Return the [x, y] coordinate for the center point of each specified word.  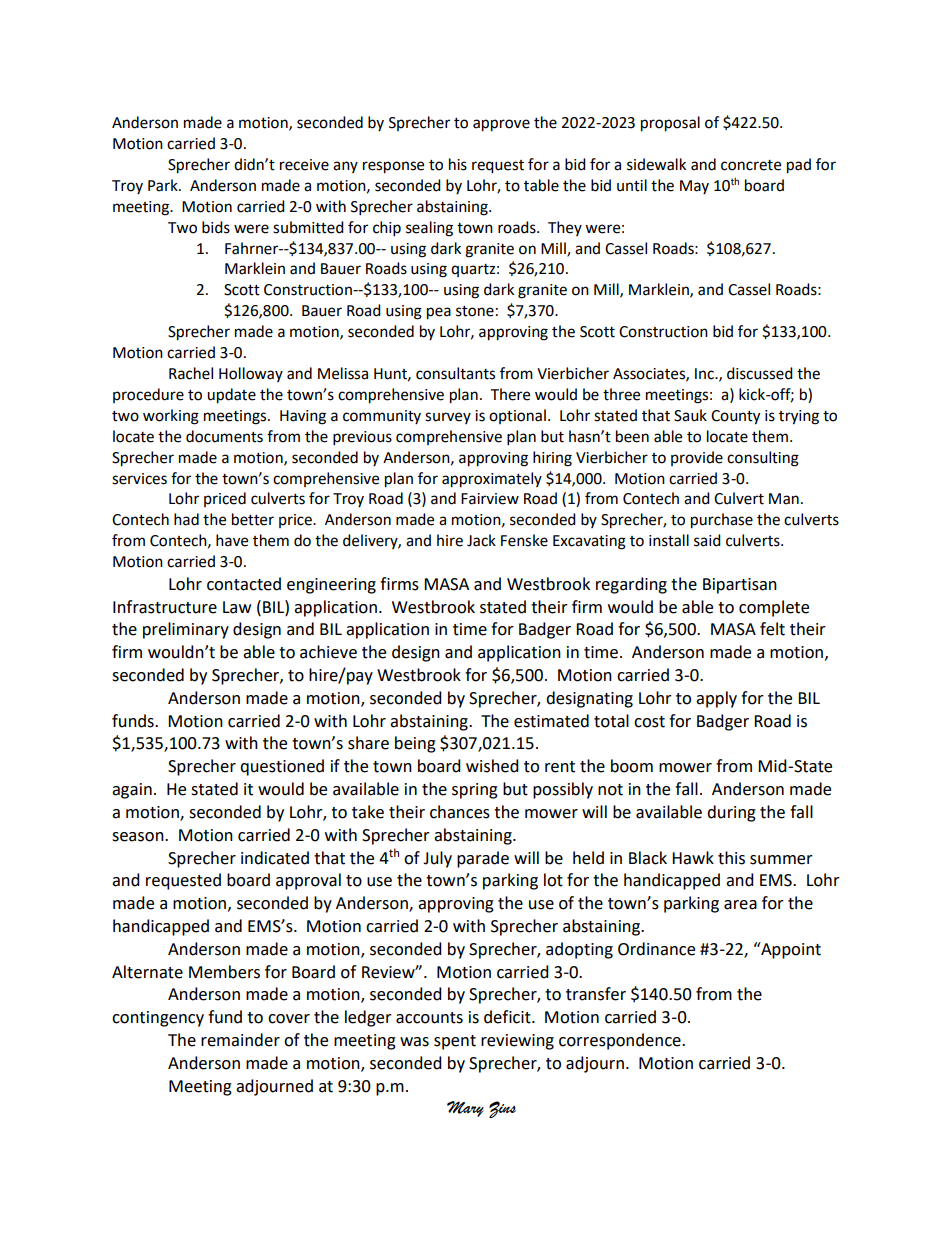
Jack [481, 540]
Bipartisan [740, 586]
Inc [705, 374]
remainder [240, 1040]
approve [501, 125]
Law [237, 607]
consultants [455, 373]
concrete [751, 165]
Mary [465, 1109]
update [231, 396]
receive [304, 165]
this [731, 858]
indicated [275, 858]
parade [483, 859]
